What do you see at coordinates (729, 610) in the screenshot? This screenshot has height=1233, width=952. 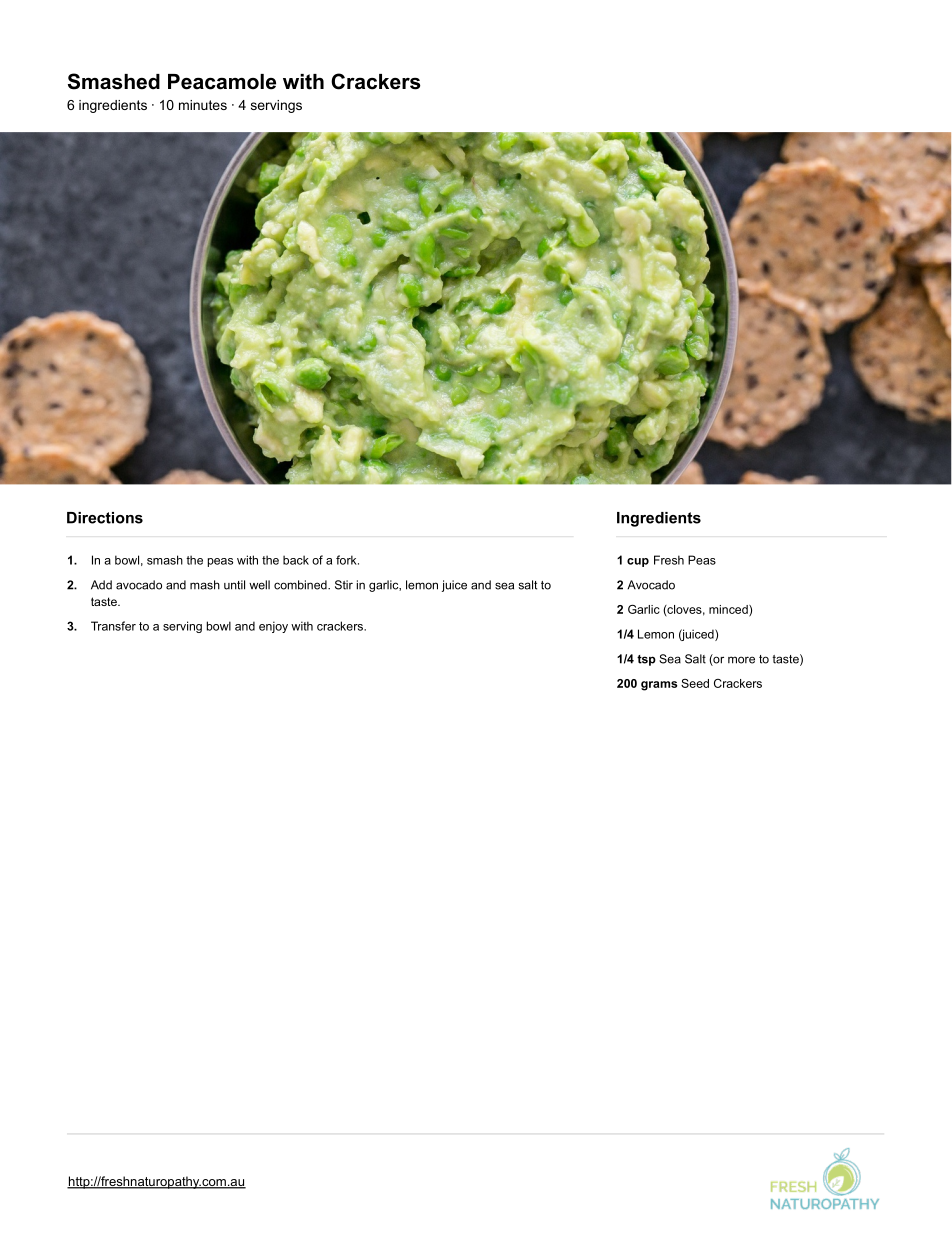 I see `minced` at bounding box center [729, 610].
